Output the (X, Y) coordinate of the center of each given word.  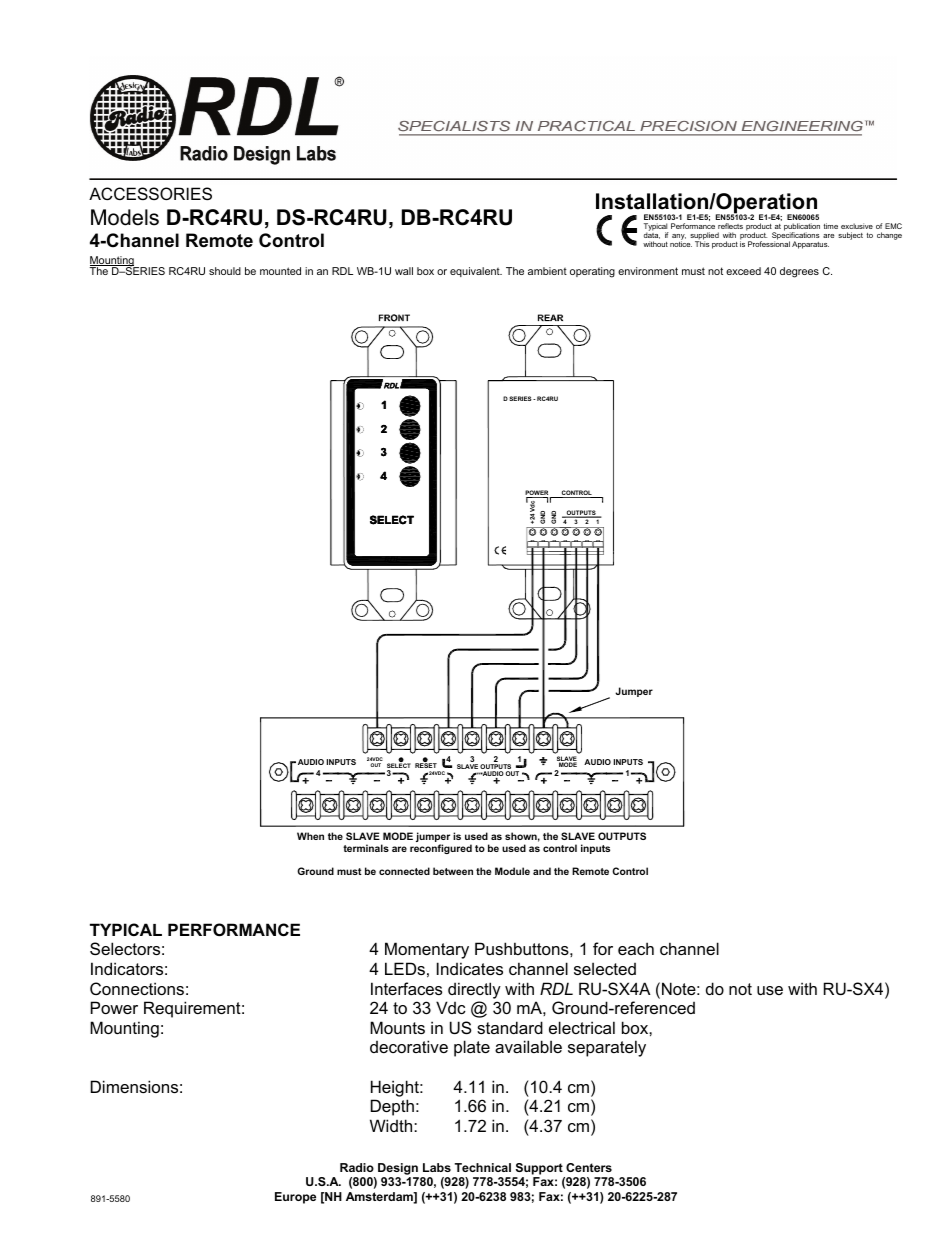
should (225, 271)
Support (539, 1169)
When (310, 836)
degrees (799, 272)
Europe (295, 1198)
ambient (547, 271)
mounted (280, 271)
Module (512, 871)
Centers (589, 1167)
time (831, 226)
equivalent (476, 272)
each (636, 948)
